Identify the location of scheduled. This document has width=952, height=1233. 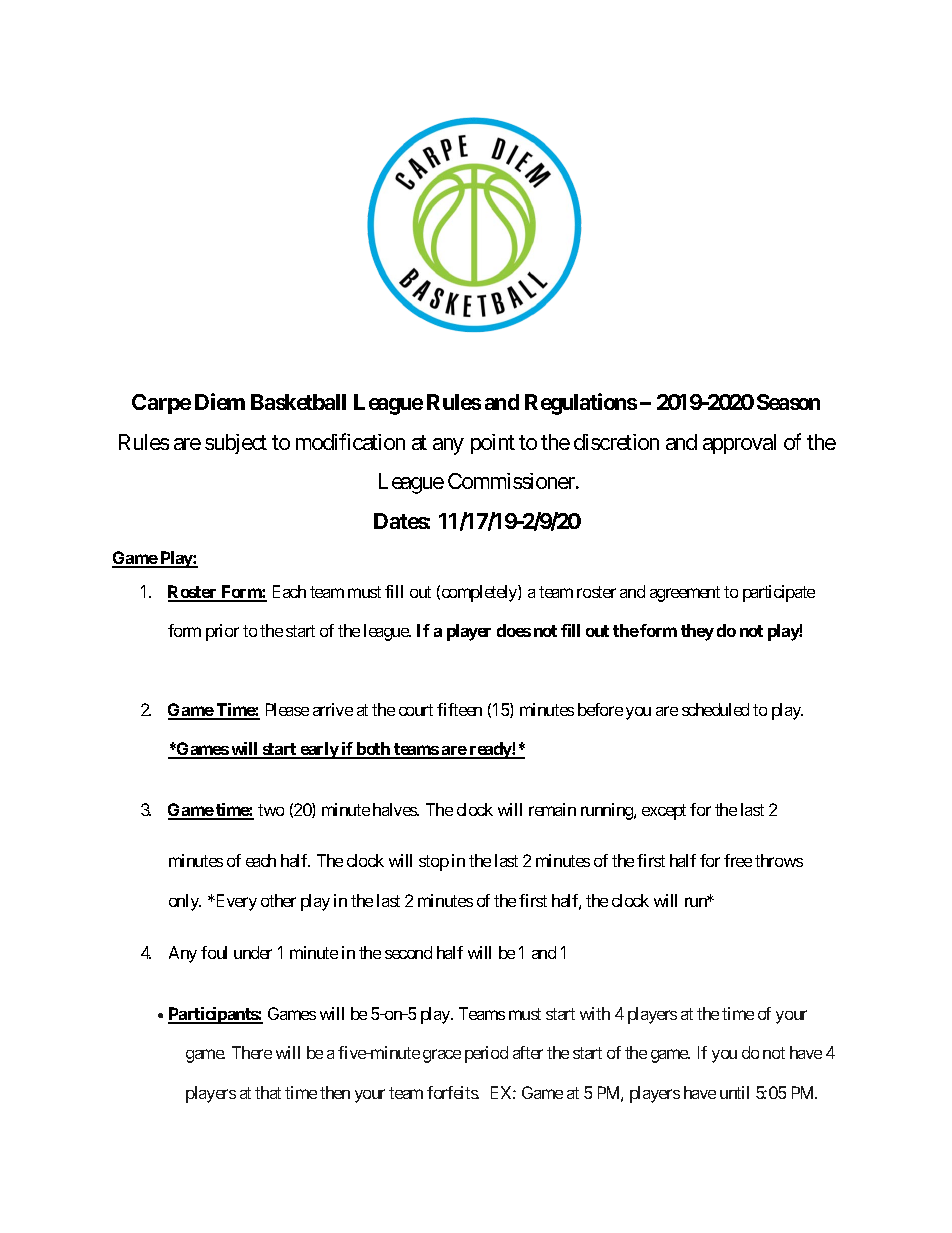
(715, 709).
